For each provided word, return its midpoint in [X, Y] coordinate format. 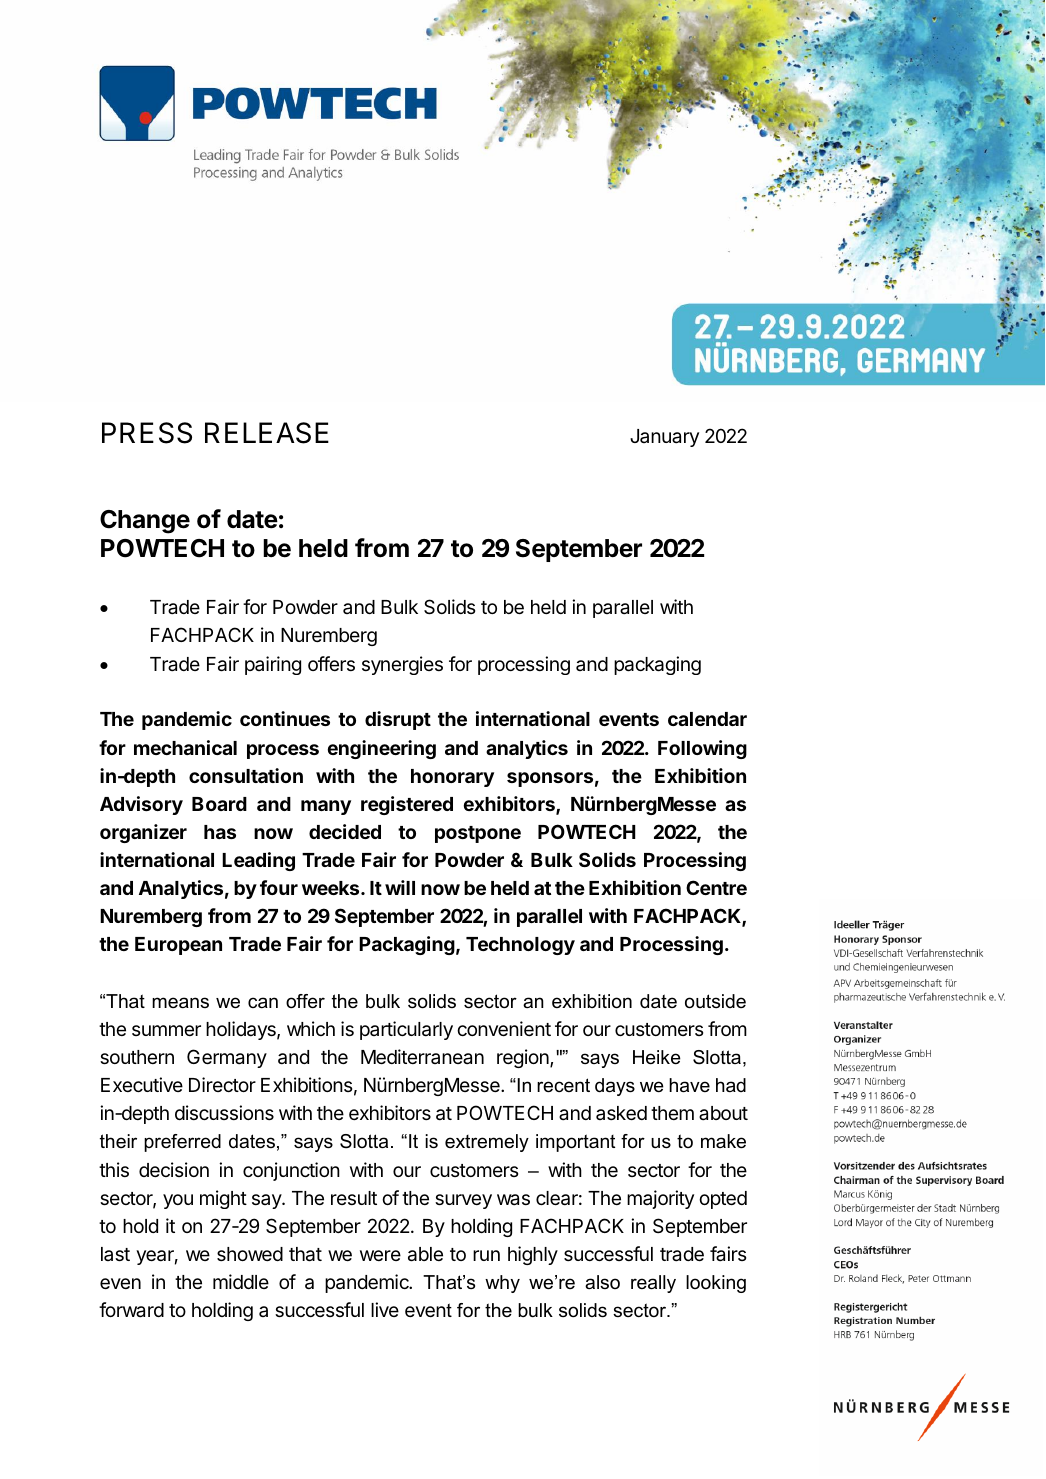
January [664, 438]
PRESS [147, 433]
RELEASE [267, 433]
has [220, 832]
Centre [716, 887]
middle [241, 1281]
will [400, 887]
